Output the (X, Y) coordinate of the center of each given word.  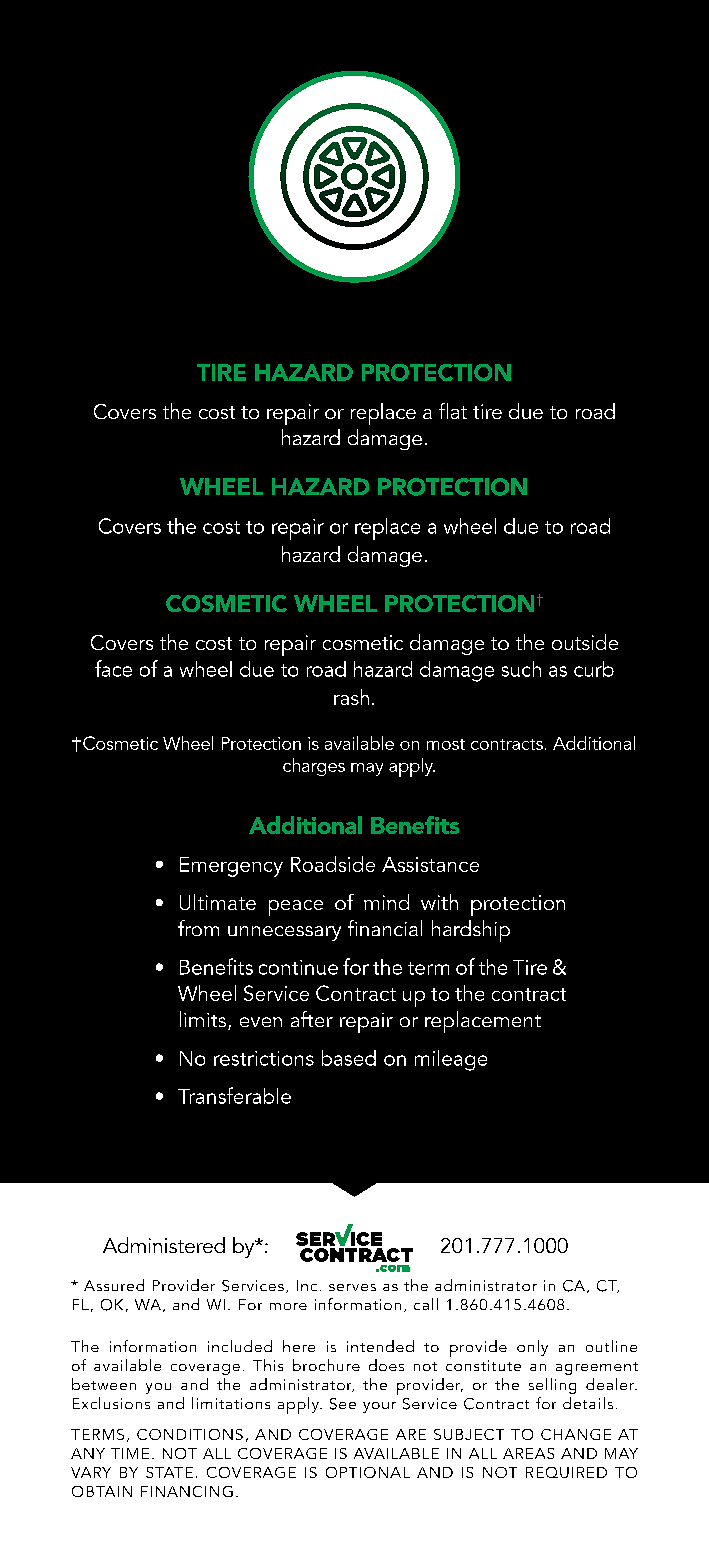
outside (585, 642)
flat (453, 411)
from (198, 928)
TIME (130, 1453)
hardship (471, 931)
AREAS (528, 1453)
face (113, 668)
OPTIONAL (368, 1472)
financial (385, 928)
